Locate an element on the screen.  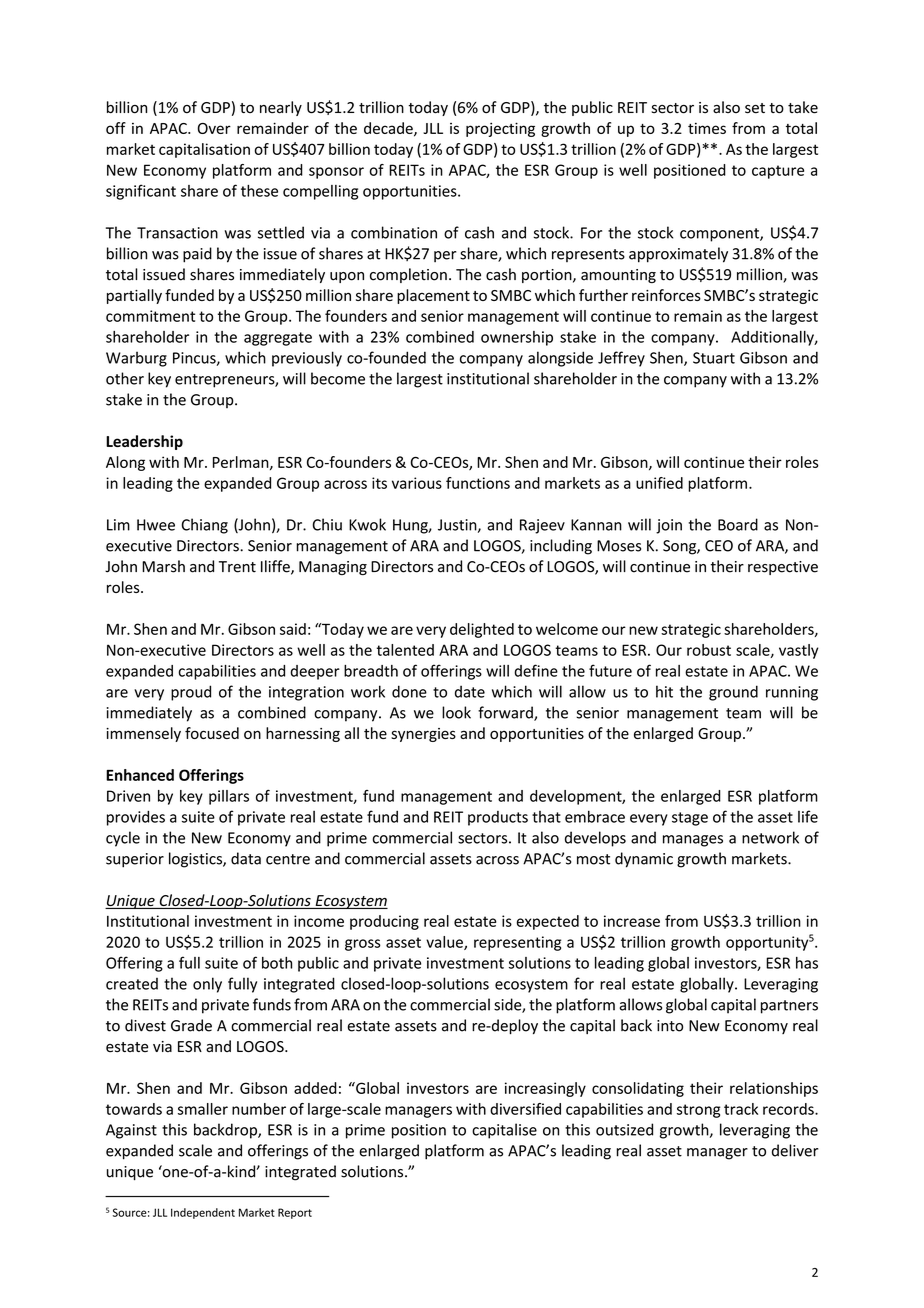
robust is located at coordinates (709, 650).
